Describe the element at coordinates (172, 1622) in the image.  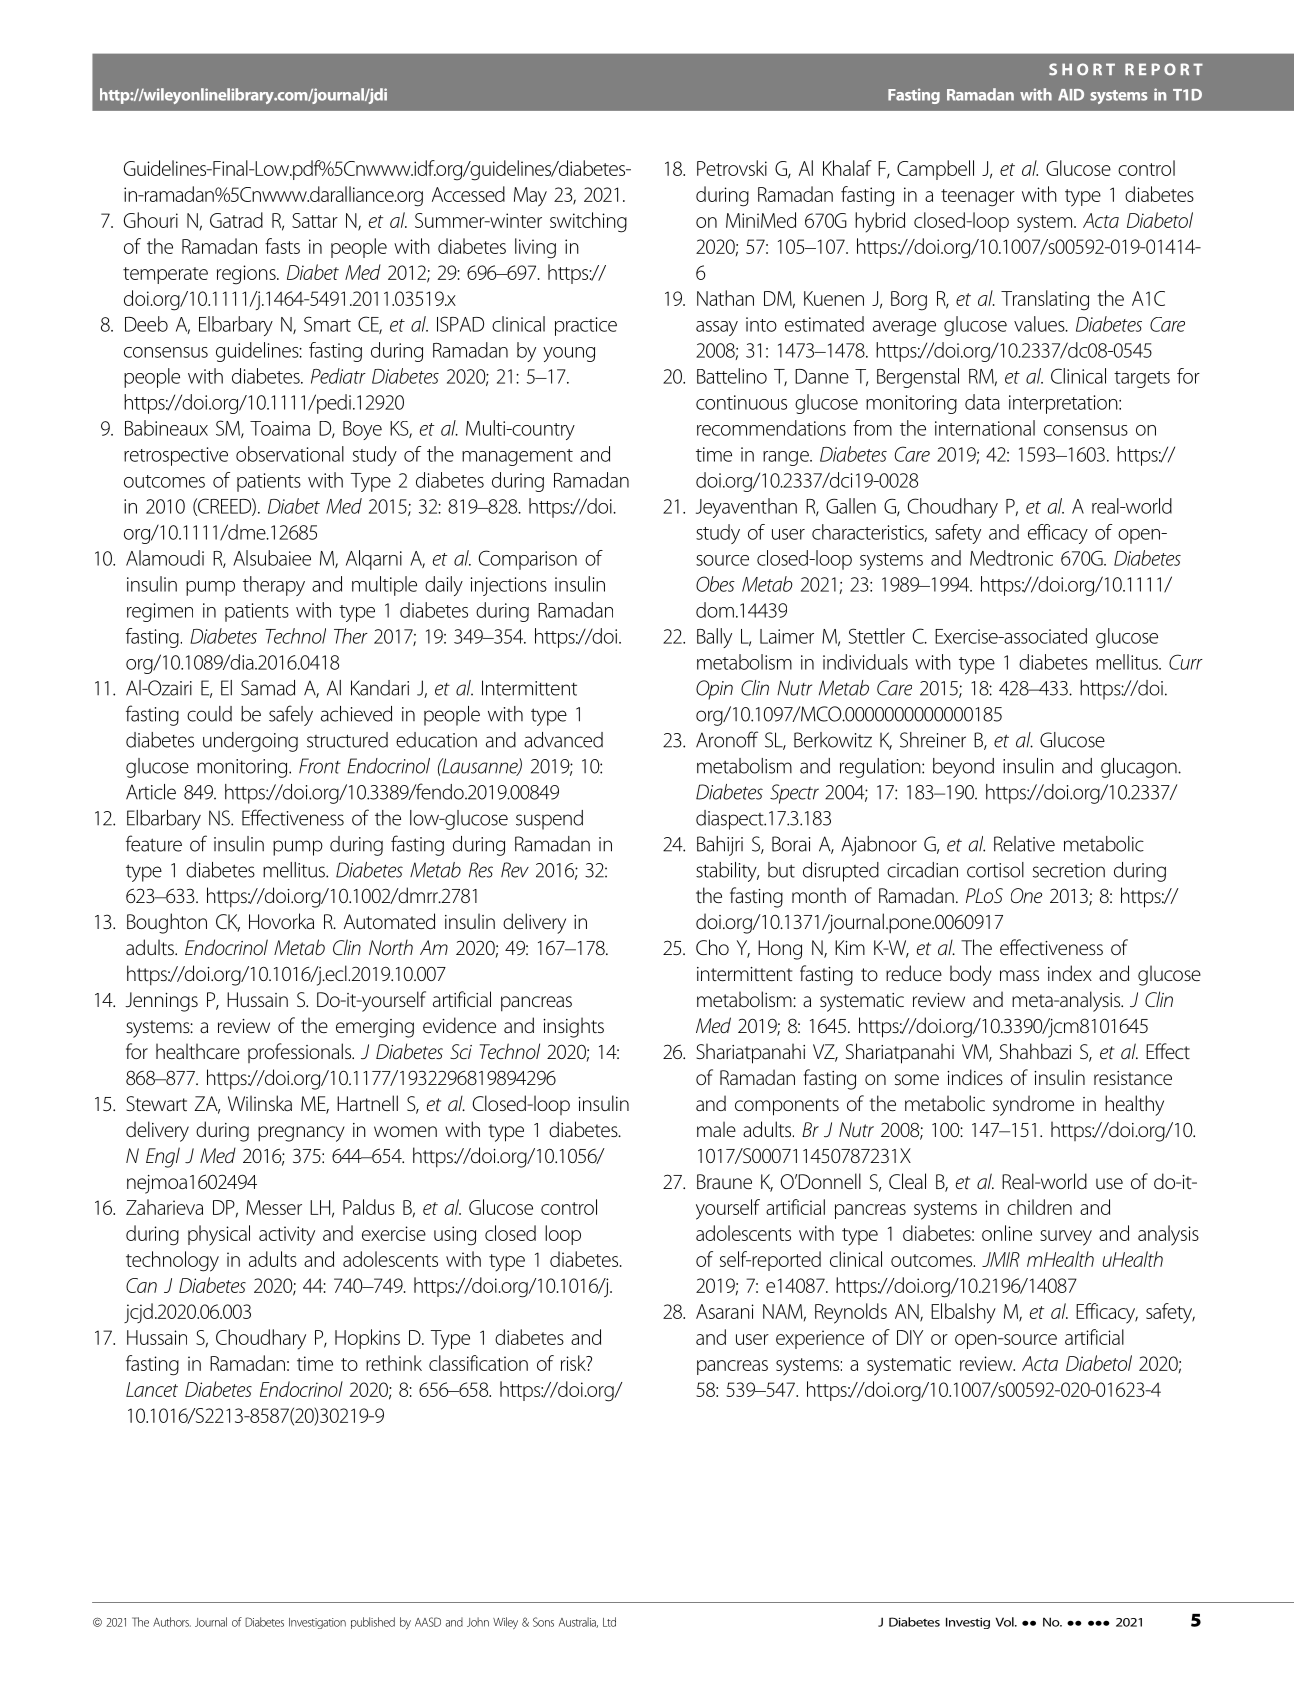
I see `Authors` at that location.
